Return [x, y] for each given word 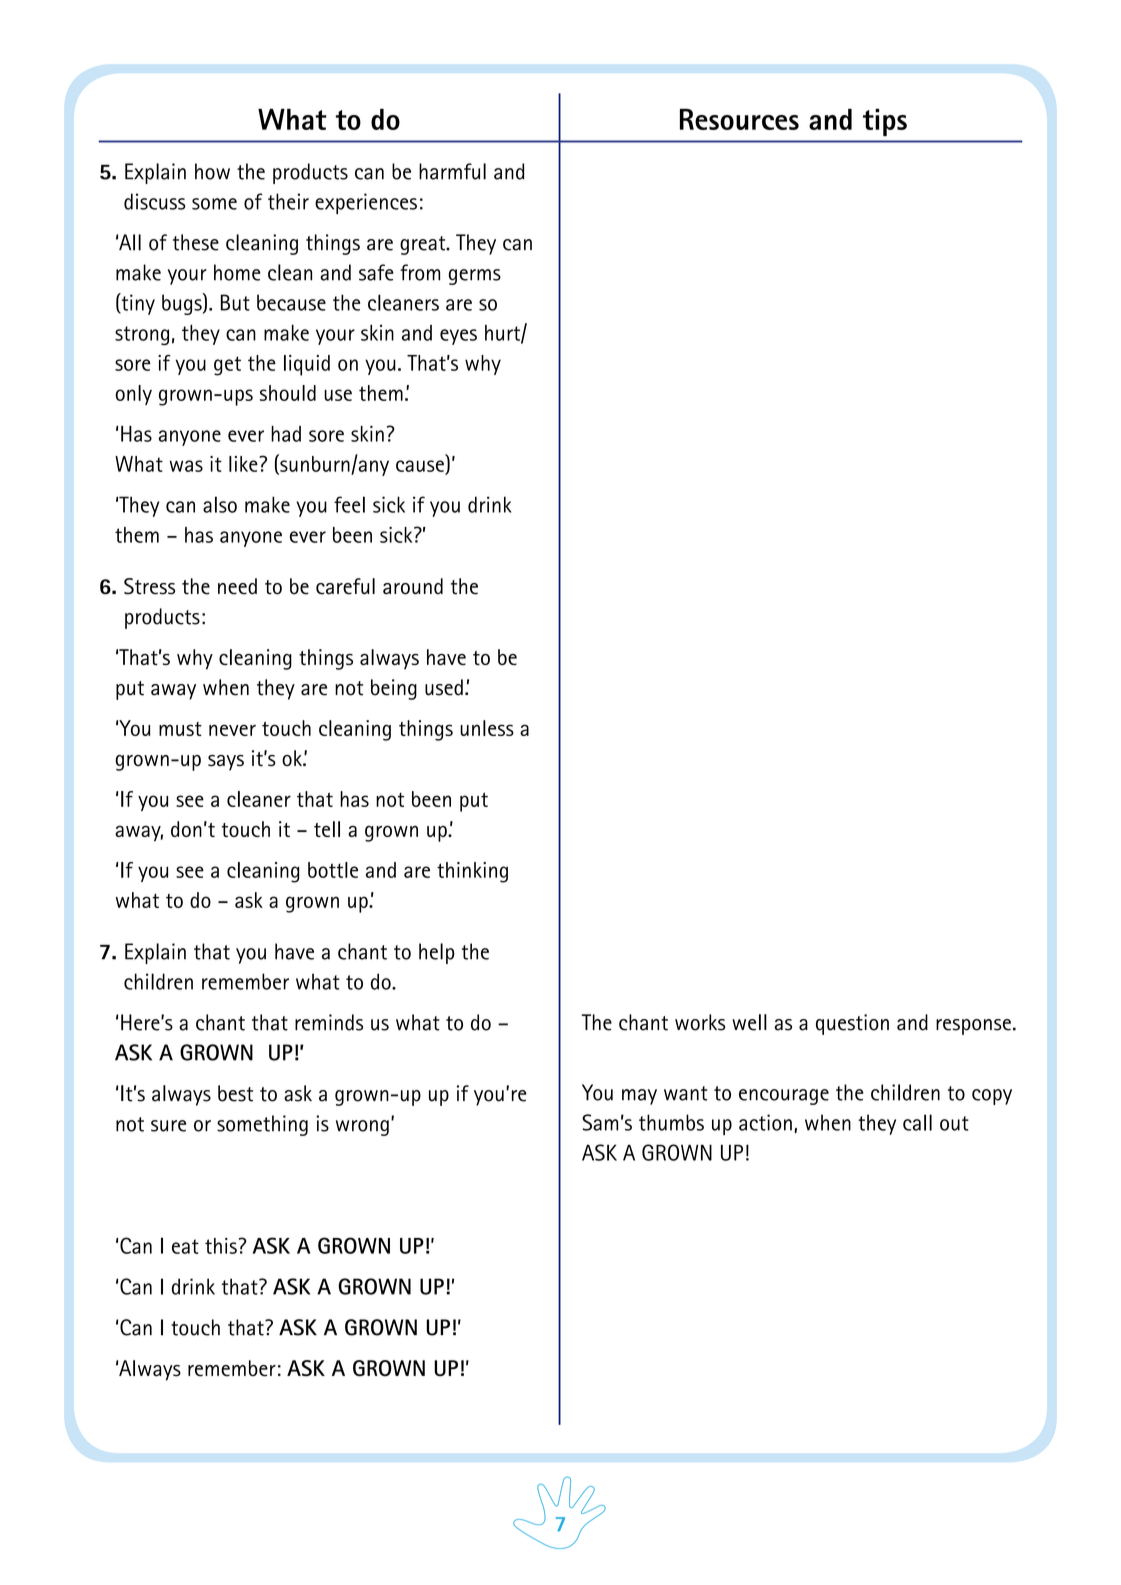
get [227, 366]
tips [885, 122]
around [413, 586]
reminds [329, 1022]
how [212, 171]
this [221, 1246]
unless [487, 728]
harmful [452, 171]
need [237, 586]
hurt [503, 334]
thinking [472, 872]
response [973, 1027]
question [852, 1024]
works [700, 1022]
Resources [739, 119]
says [226, 763]
